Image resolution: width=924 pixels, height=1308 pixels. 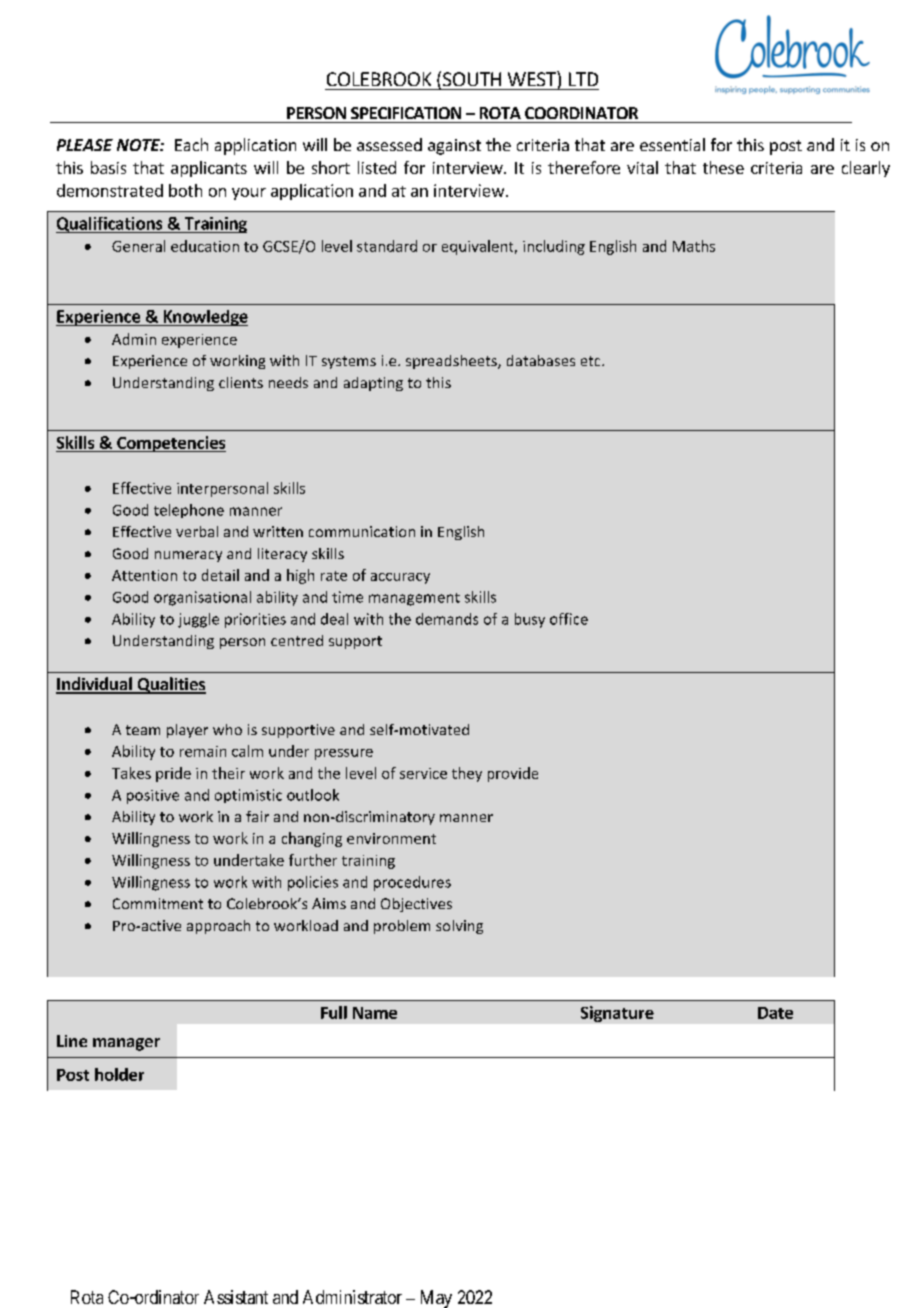 What do you see at coordinates (170, 444) in the document?
I see `Competencies` at bounding box center [170, 444].
